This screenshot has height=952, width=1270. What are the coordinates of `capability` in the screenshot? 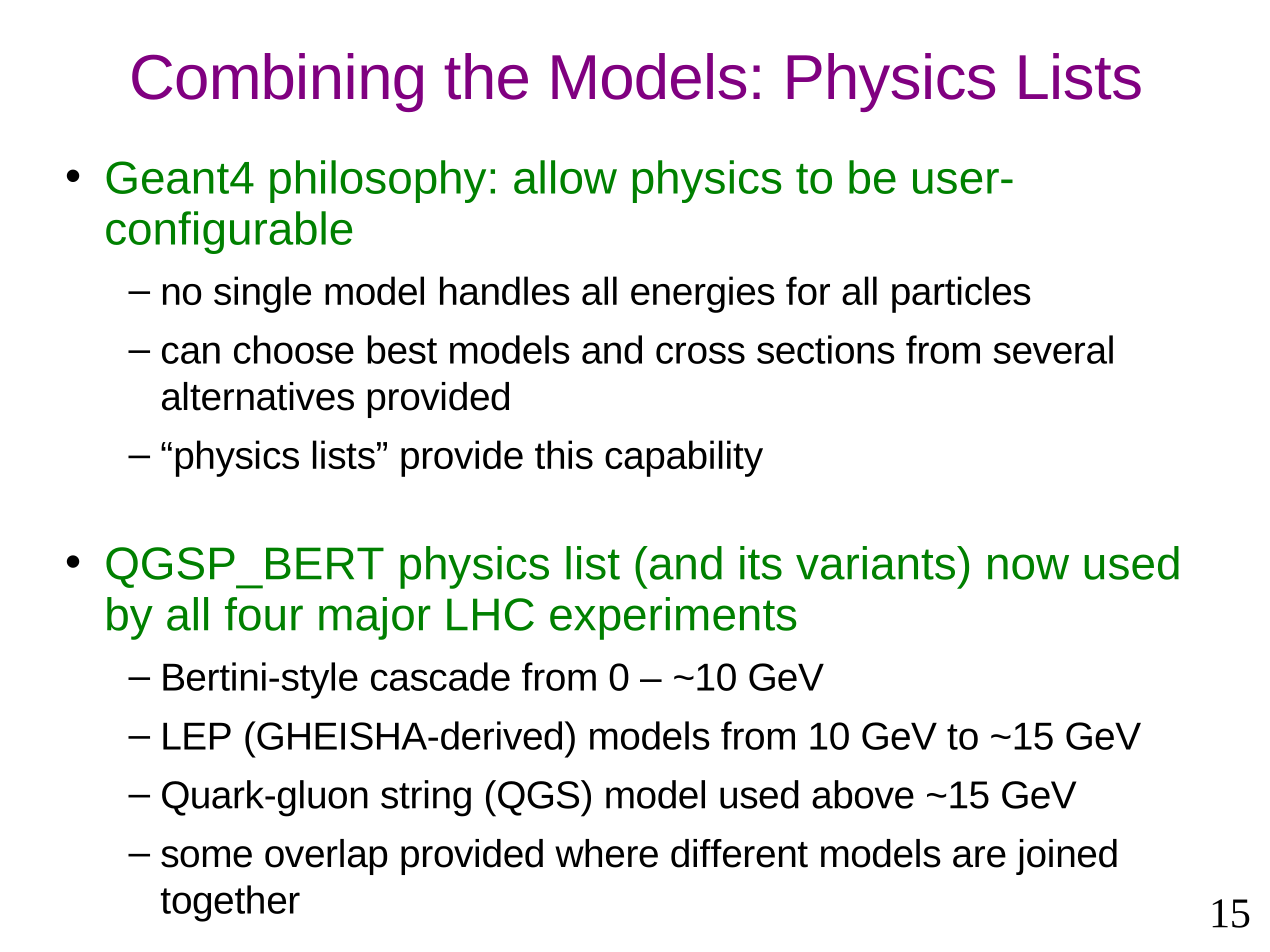 It's located at (684, 458).
